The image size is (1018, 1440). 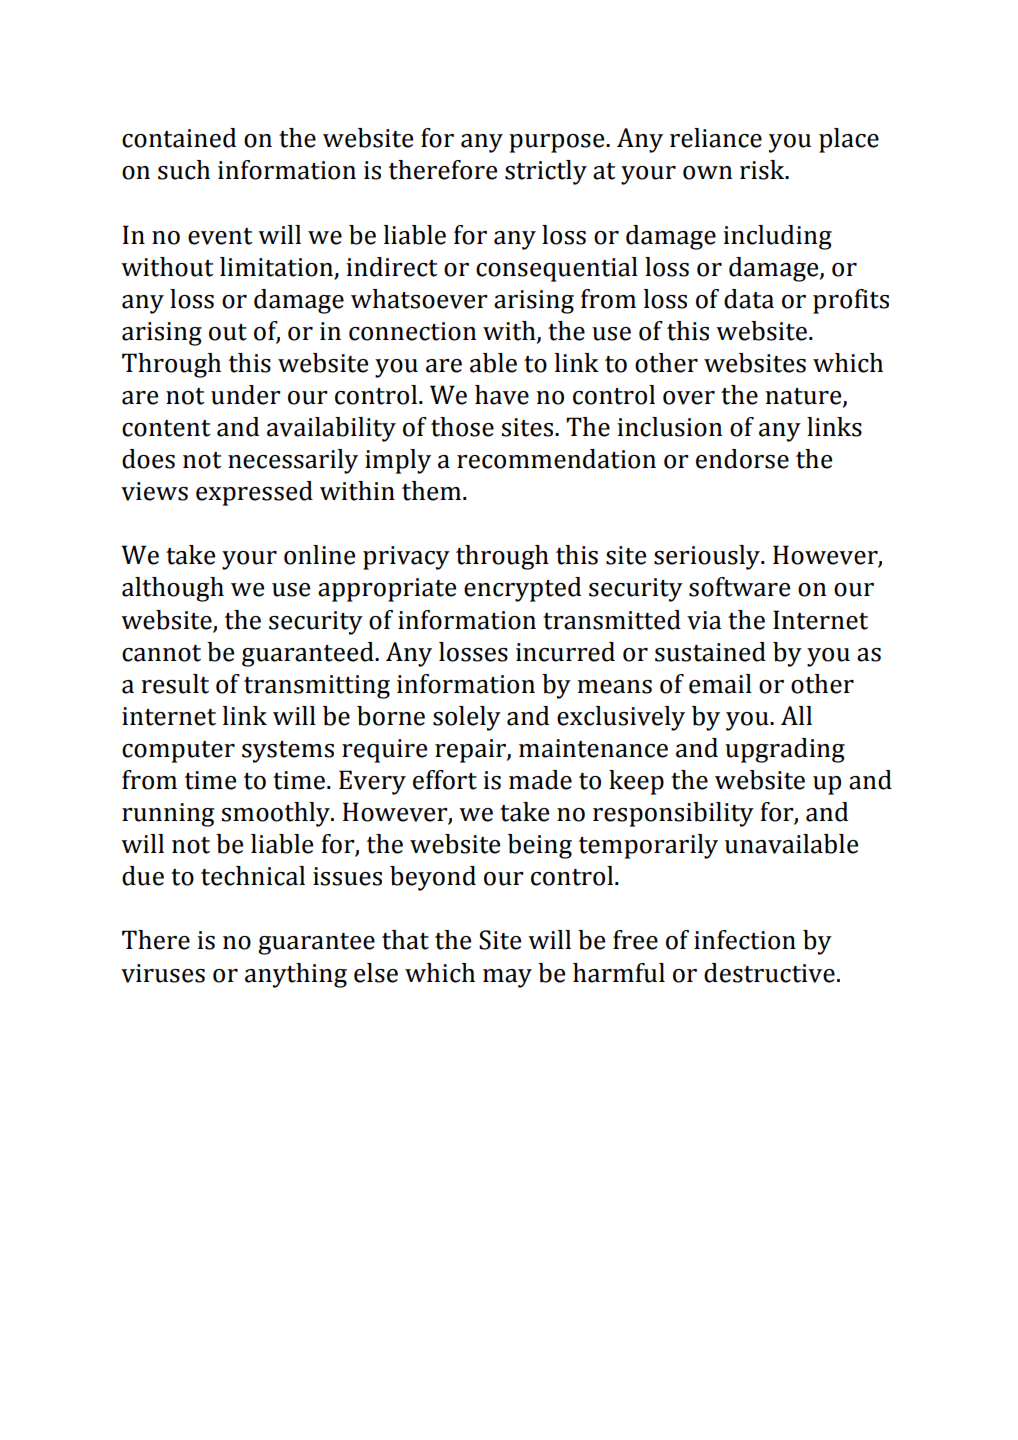 What do you see at coordinates (546, 172) in the screenshot?
I see `strictly` at bounding box center [546, 172].
